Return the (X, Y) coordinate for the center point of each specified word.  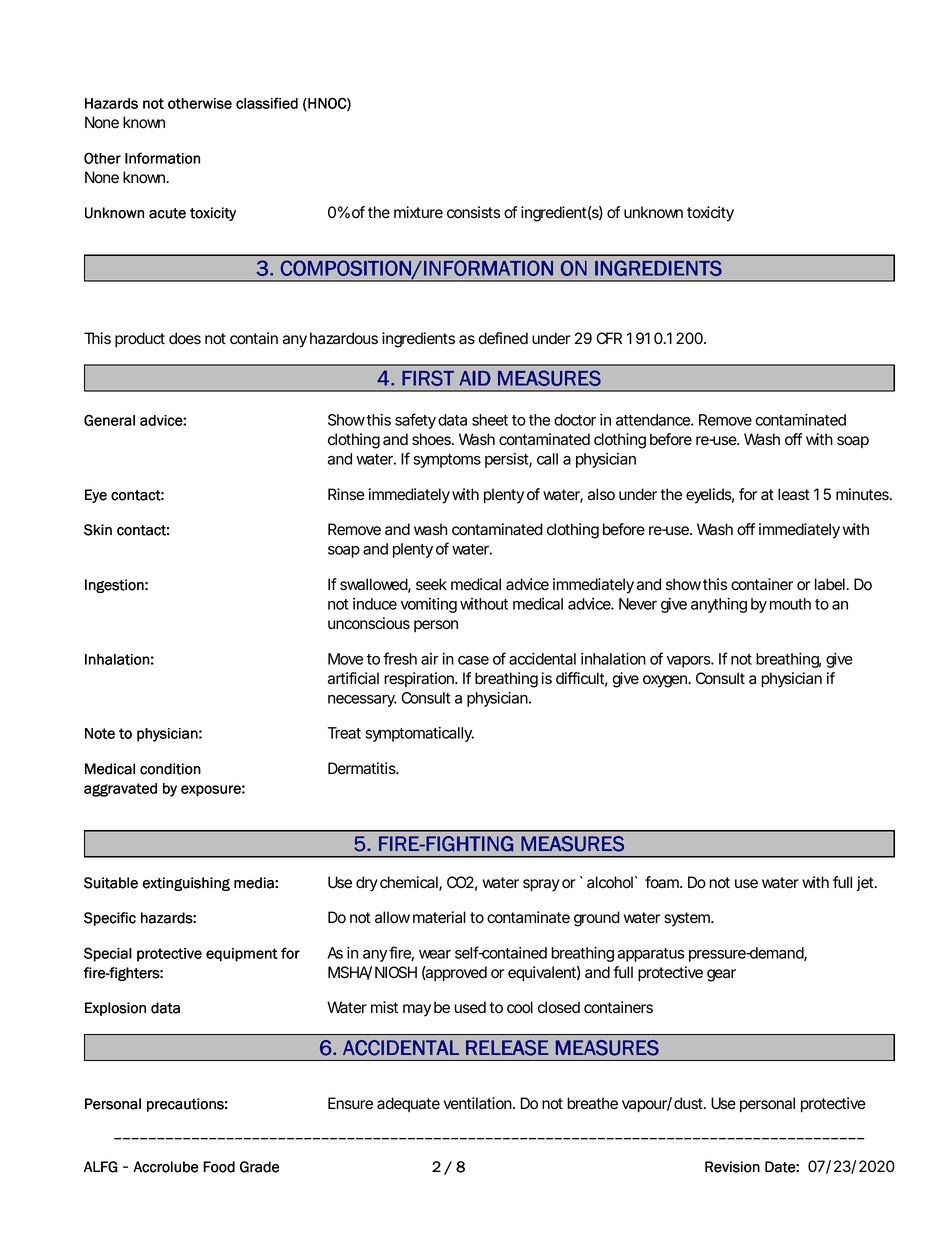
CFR (609, 338)
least (794, 494)
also (601, 494)
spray (541, 885)
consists (473, 212)
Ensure (350, 1103)
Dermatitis (362, 768)
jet (866, 883)
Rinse (346, 494)
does (185, 338)
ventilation (477, 1103)
